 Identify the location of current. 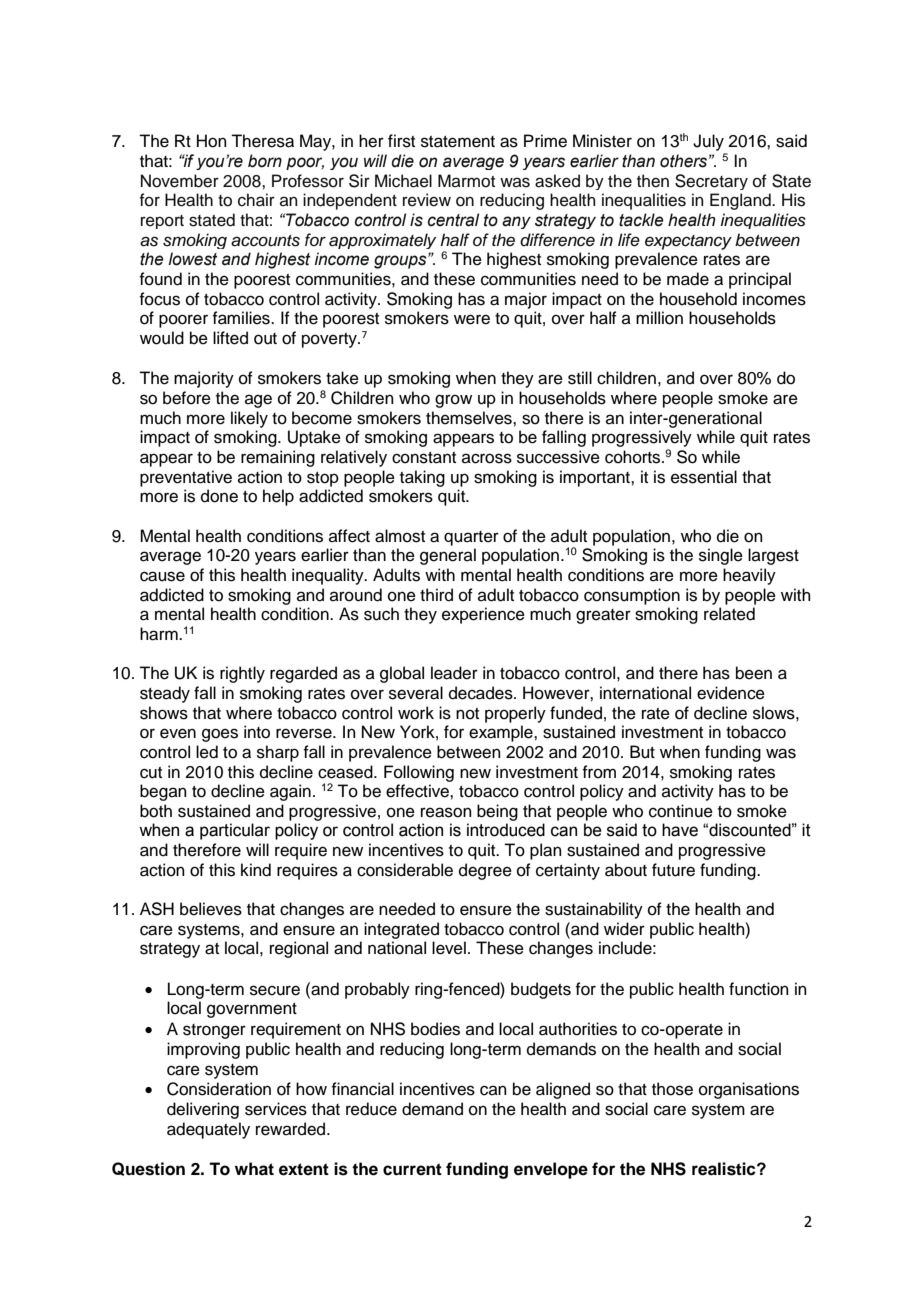
(412, 1169).
